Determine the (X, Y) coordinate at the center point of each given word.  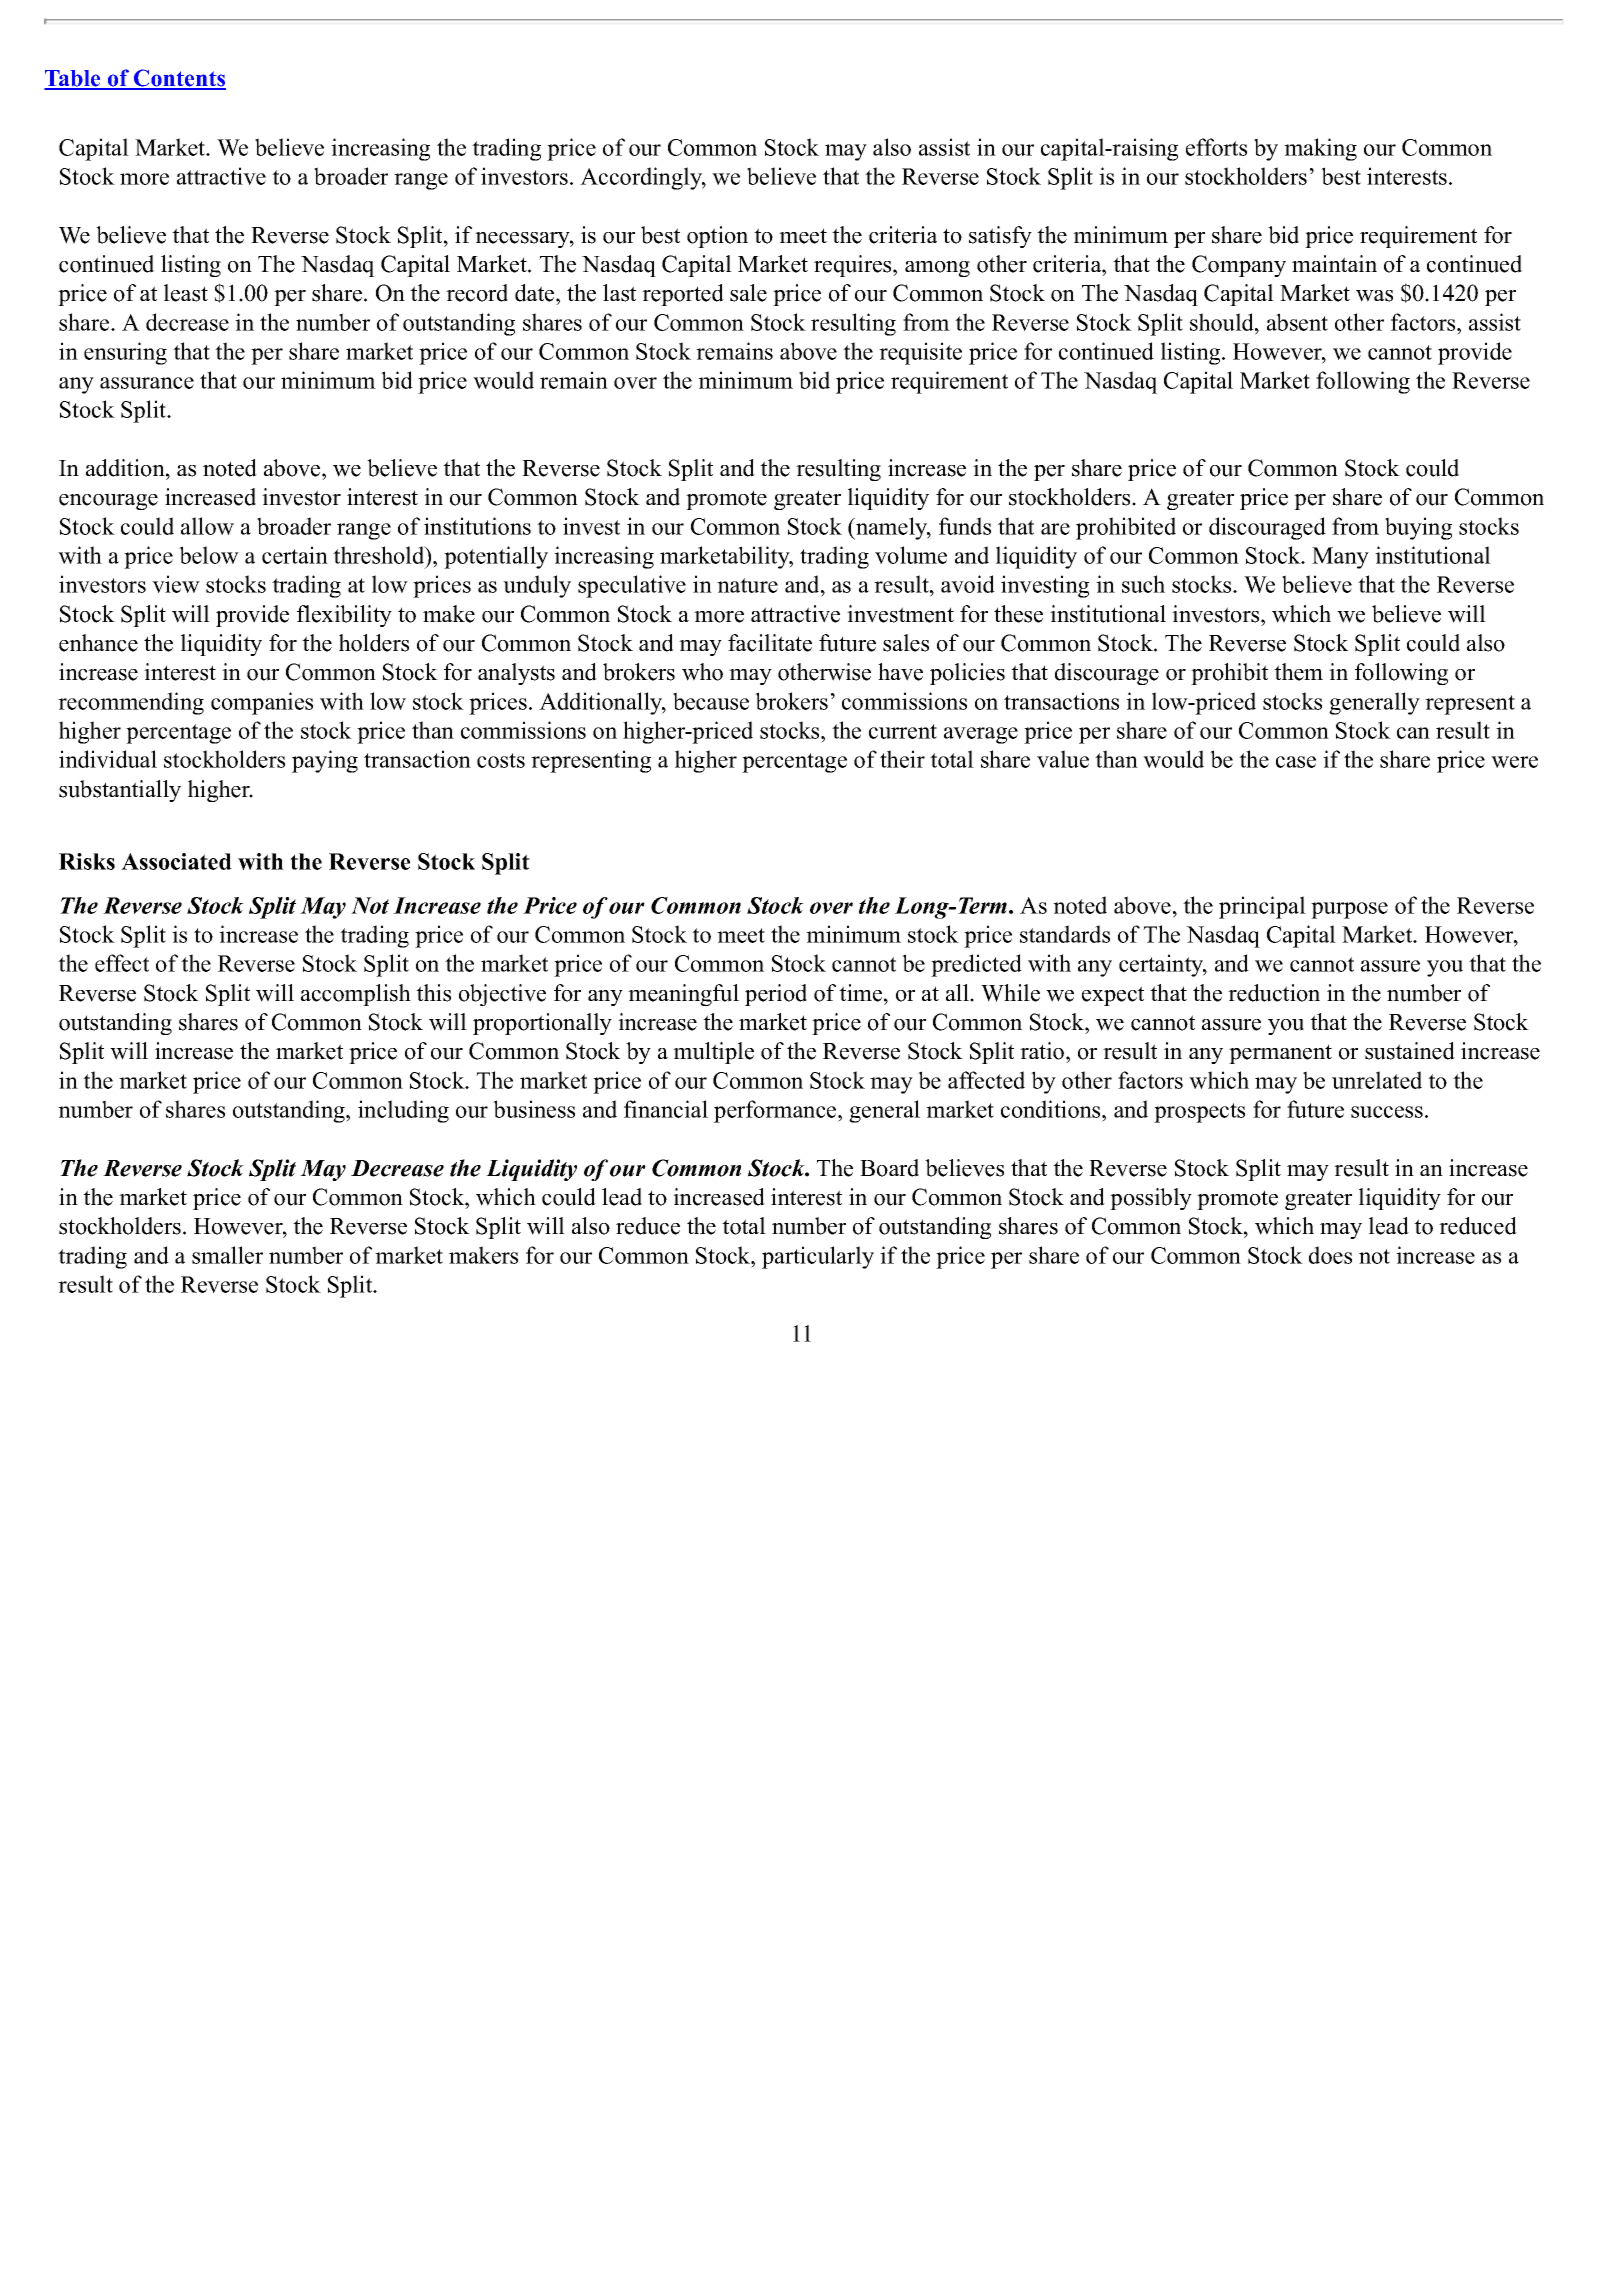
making (1320, 149)
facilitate (770, 643)
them (1298, 672)
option (717, 237)
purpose (1349, 910)
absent (1297, 322)
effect (122, 963)
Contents (179, 79)
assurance (147, 383)
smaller (227, 1255)
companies (262, 703)
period (776, 995)
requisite (920, 353)
